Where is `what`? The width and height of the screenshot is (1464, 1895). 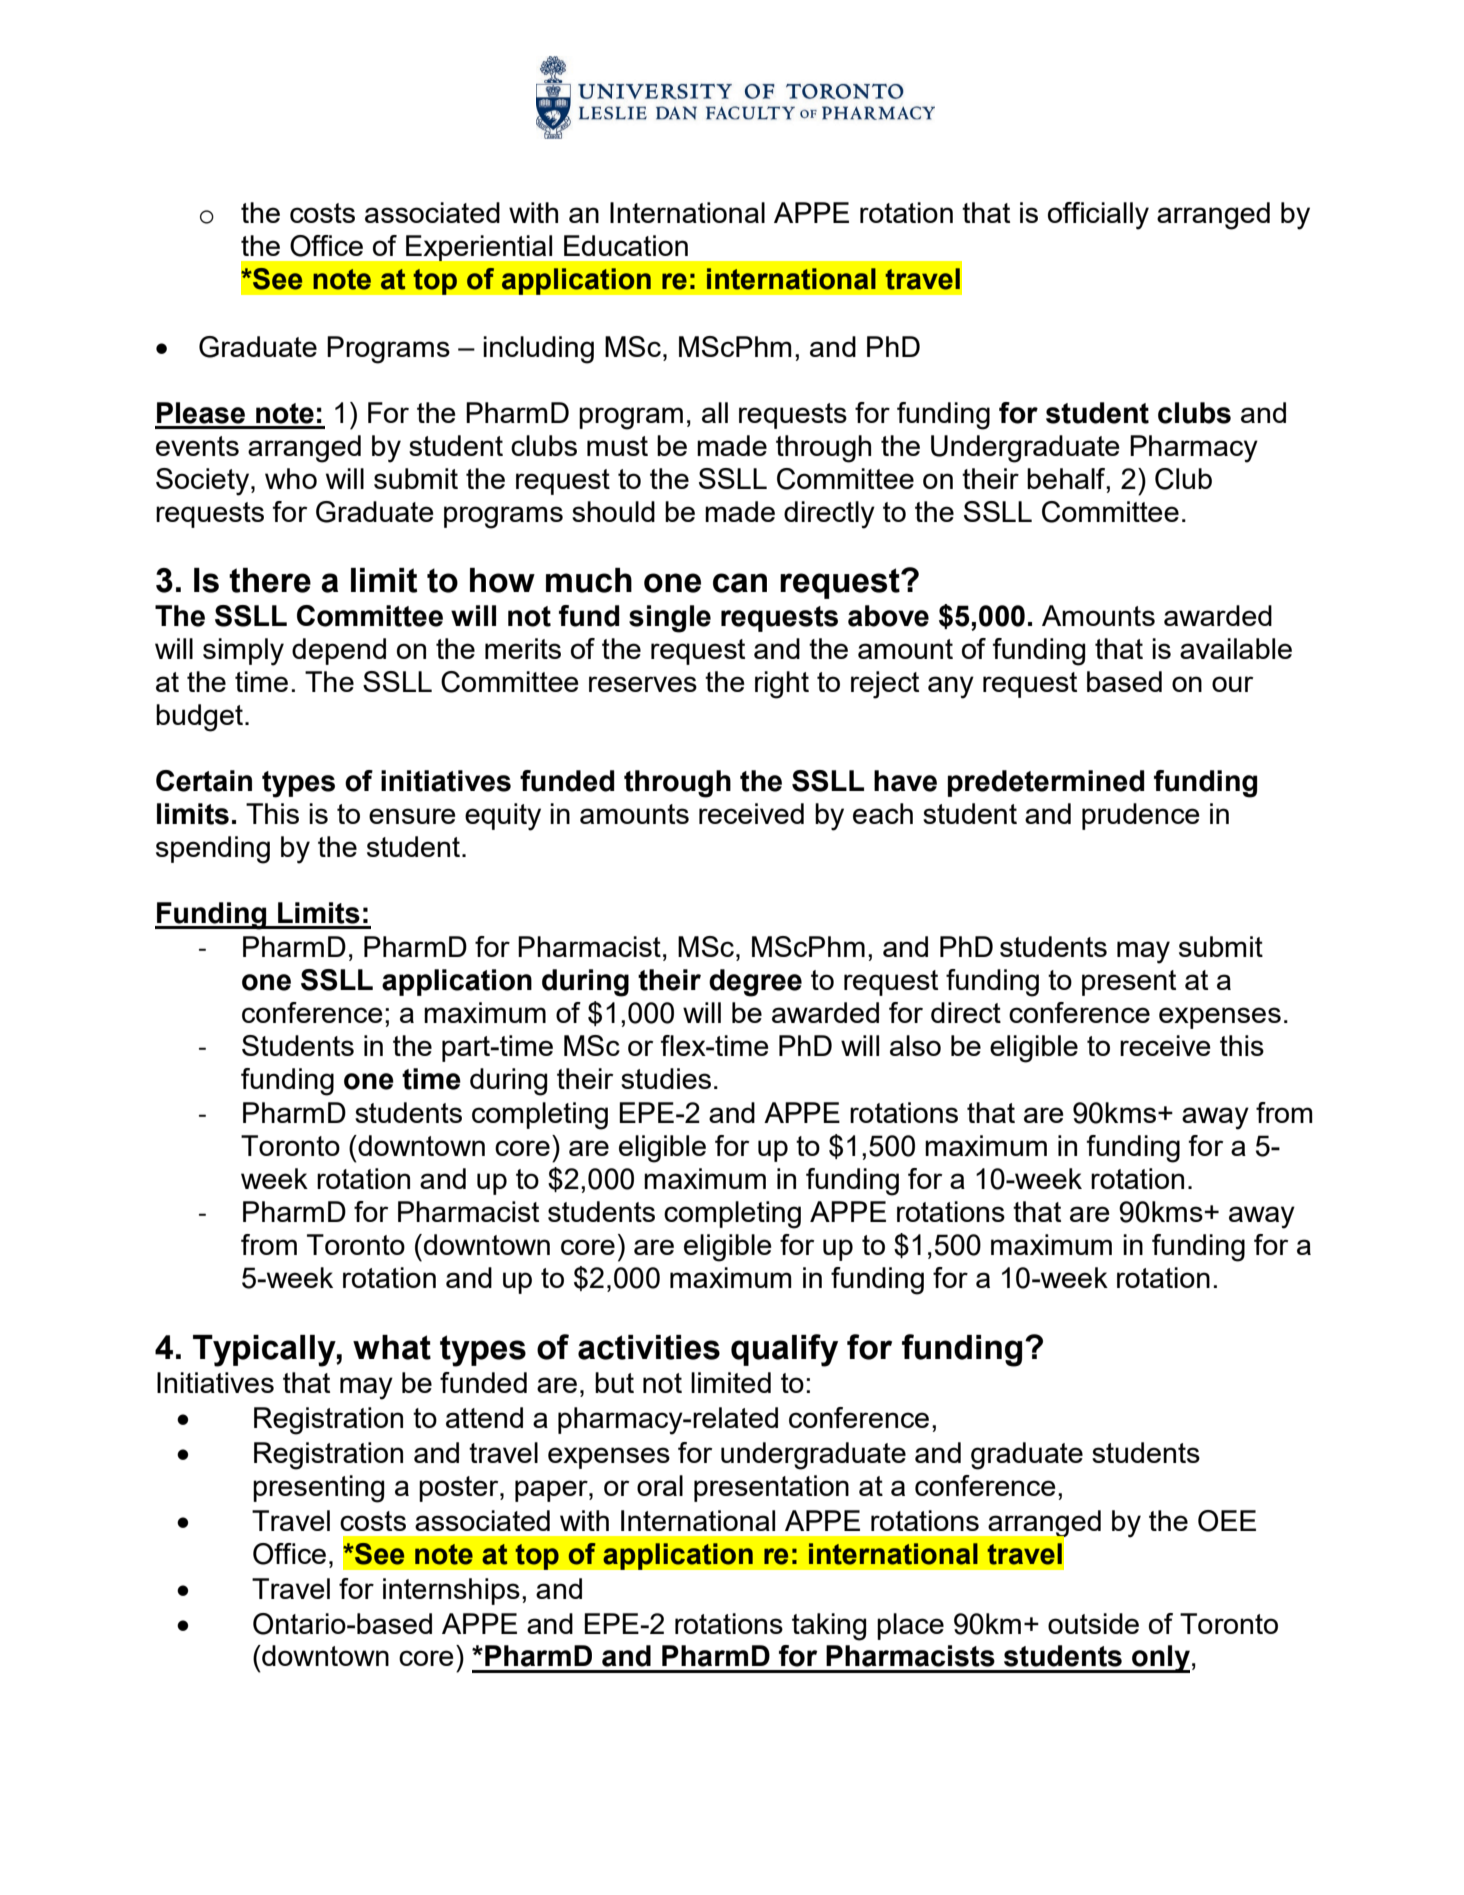 what is located at coordinates (392, 1347).
